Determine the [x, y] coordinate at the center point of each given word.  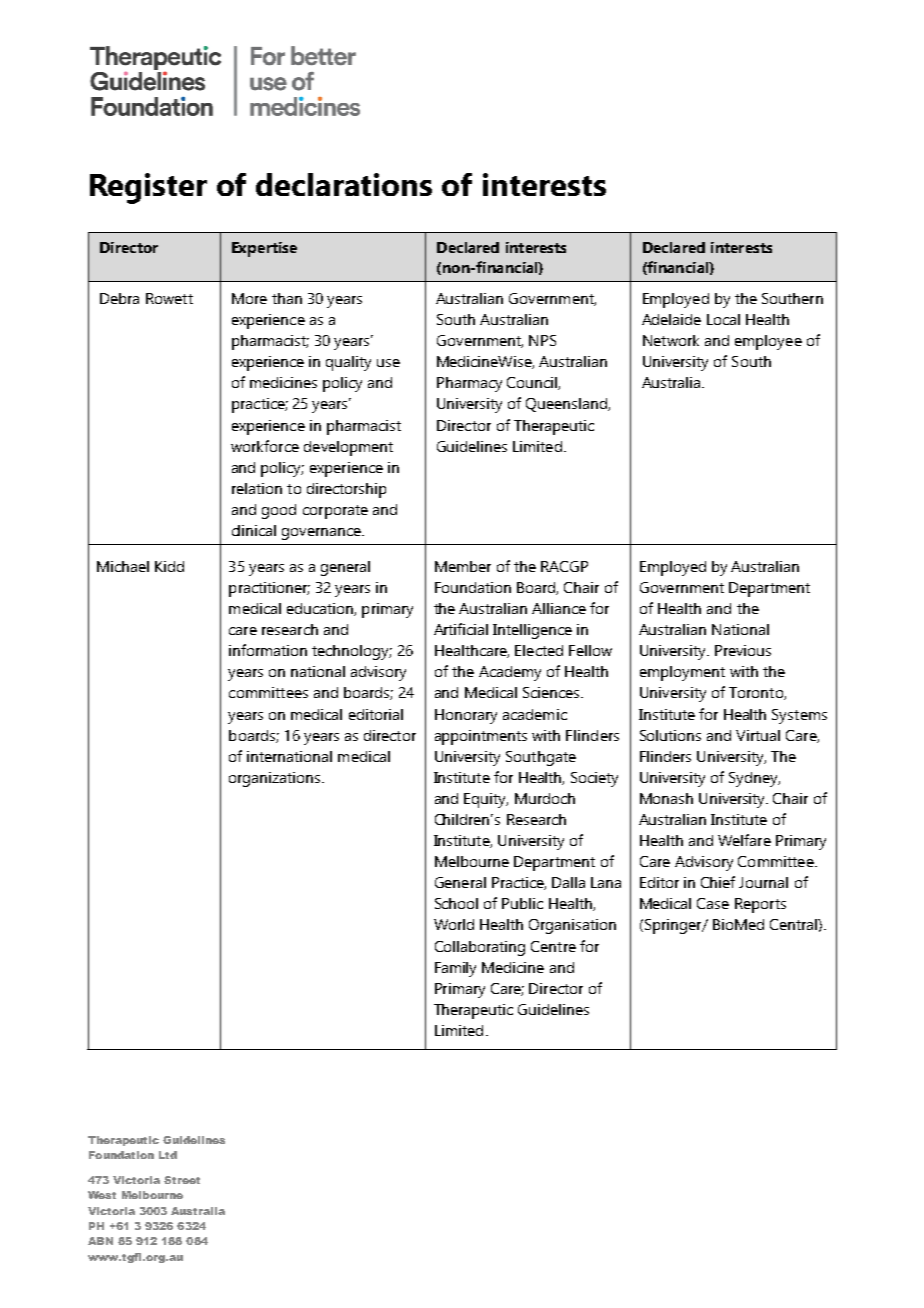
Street [182, 1180]
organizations [276, 779]
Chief [718, 882]
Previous [743, 650]
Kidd [169, 566]
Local [723, 319]
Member [463, 566]
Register [148, 188]
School [456, 903]
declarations [344, 184]
